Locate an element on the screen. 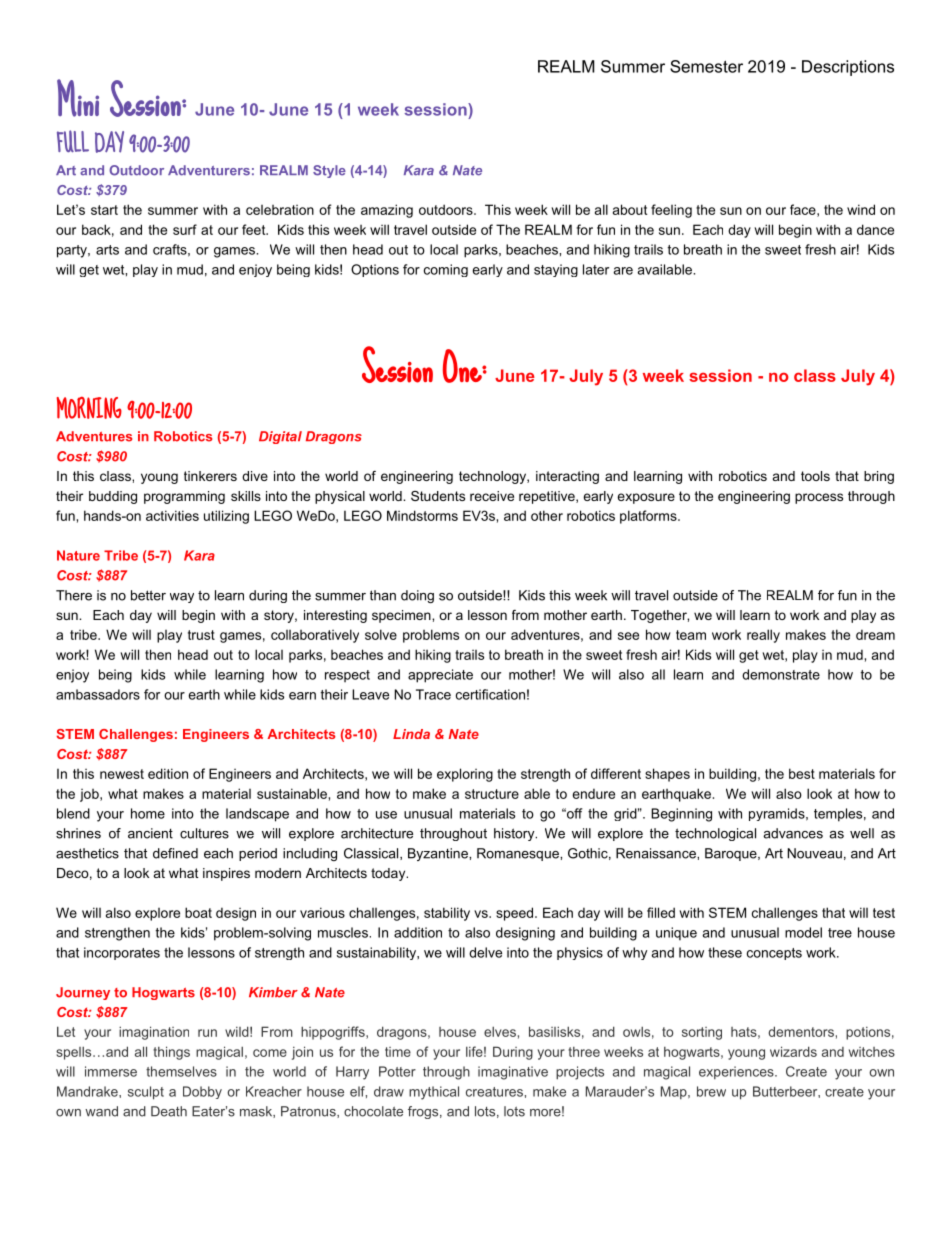 This screenshot has width=952, height=1233. advances is located at coordinates (793, 833).
